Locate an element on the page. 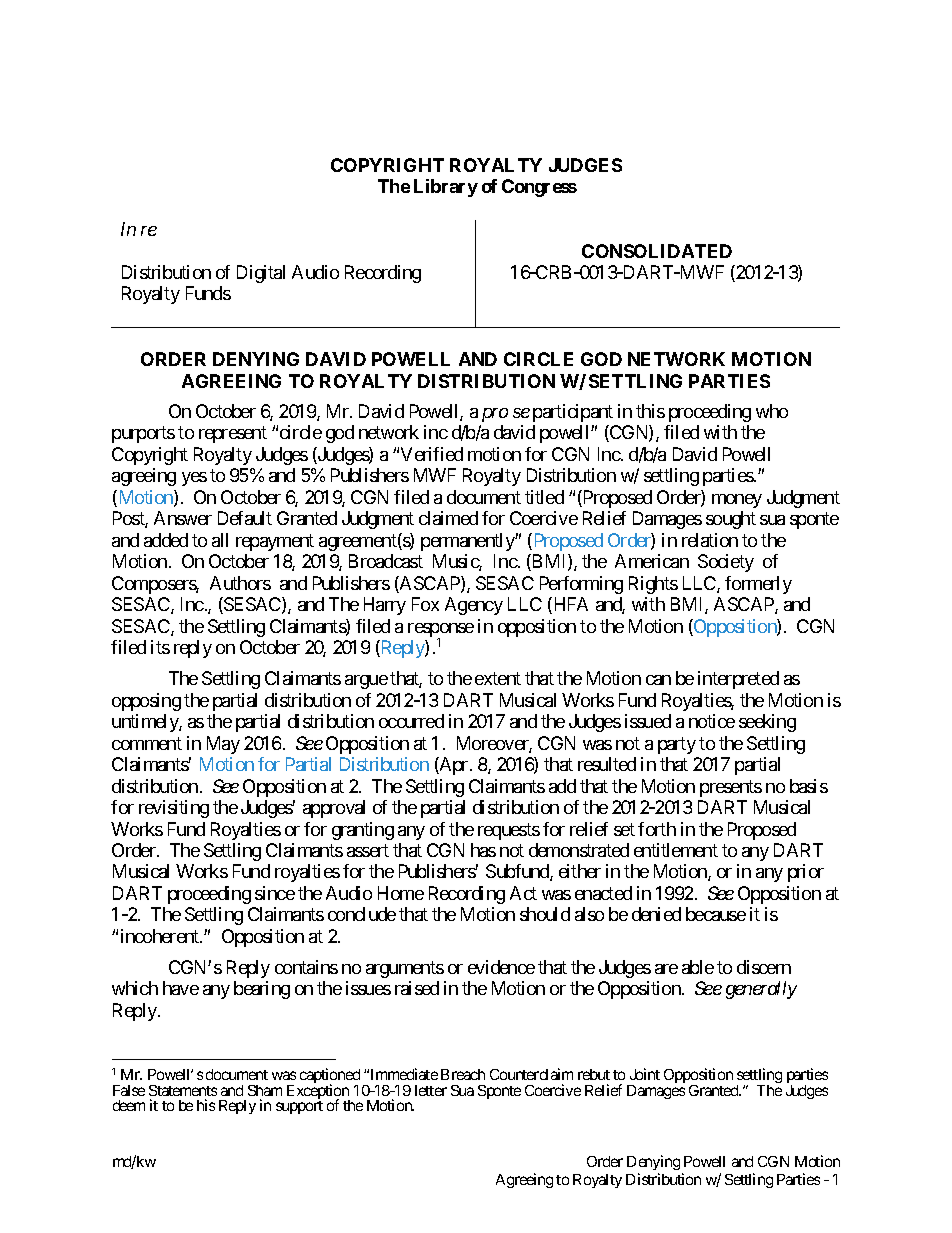  Digital is located at coordinates (261, 274).
